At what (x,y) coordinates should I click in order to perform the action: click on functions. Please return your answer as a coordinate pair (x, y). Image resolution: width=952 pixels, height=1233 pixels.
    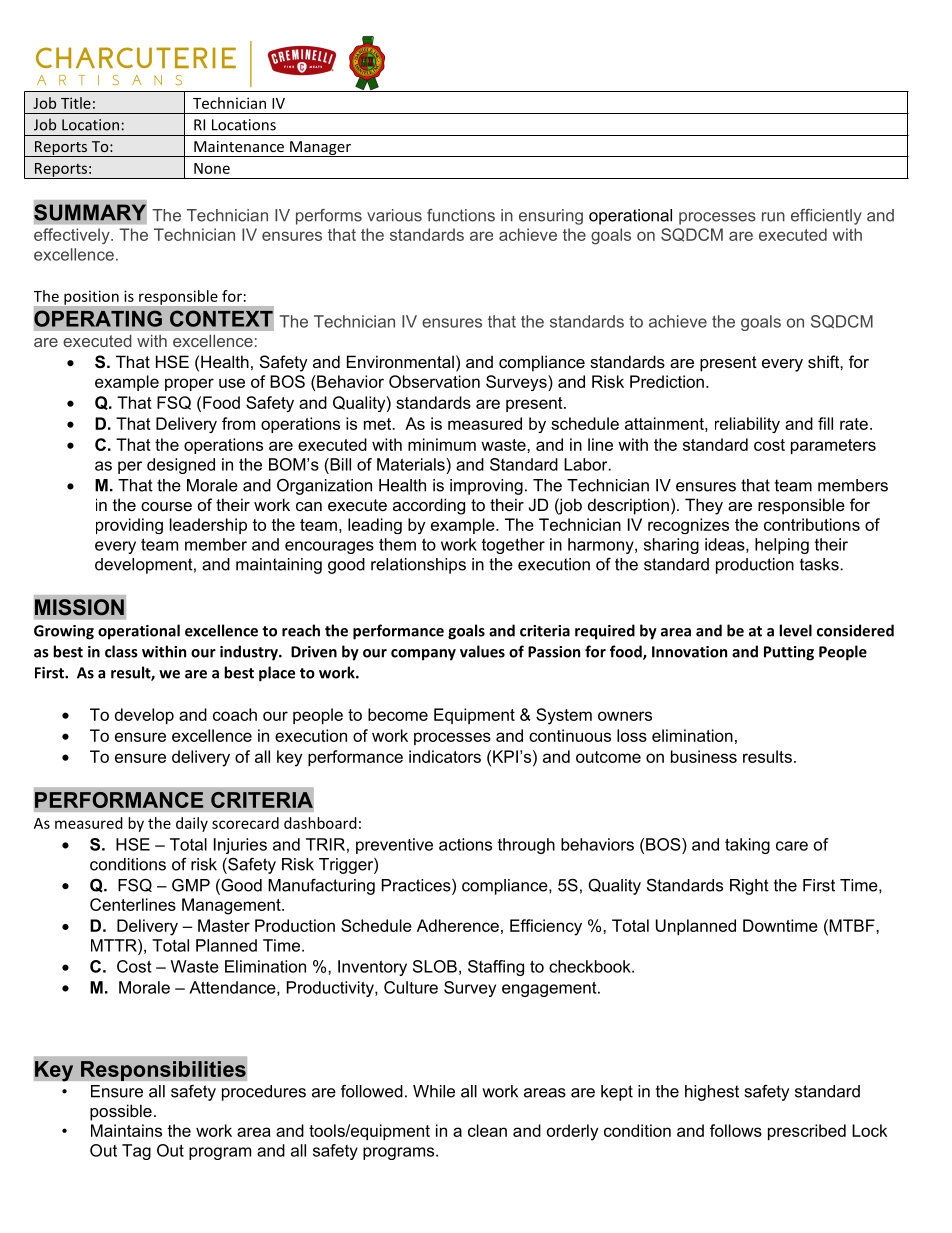
    Looking at the image, I should click on (461, 215).
